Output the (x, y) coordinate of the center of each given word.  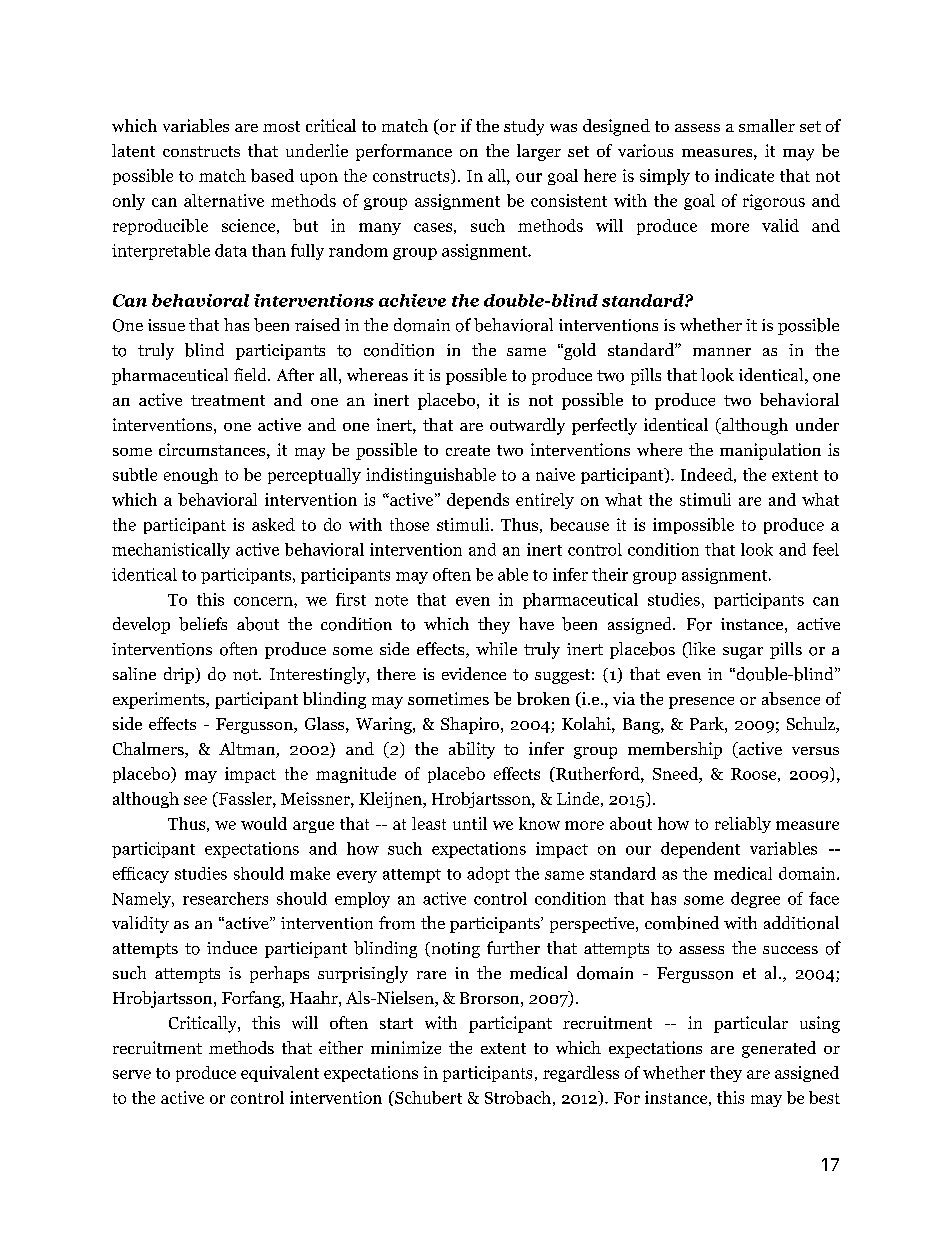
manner (722, 352)
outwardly (527, 426)
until (470, 823)
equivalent (280, 1074)
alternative (224, 200)
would (264, 823)
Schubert (427, 1097)
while (496, 648)
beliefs (203, 624)
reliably (743, 825)
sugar (743, 653)
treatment (228, 400)
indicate (744, 175)
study (524, 127)
